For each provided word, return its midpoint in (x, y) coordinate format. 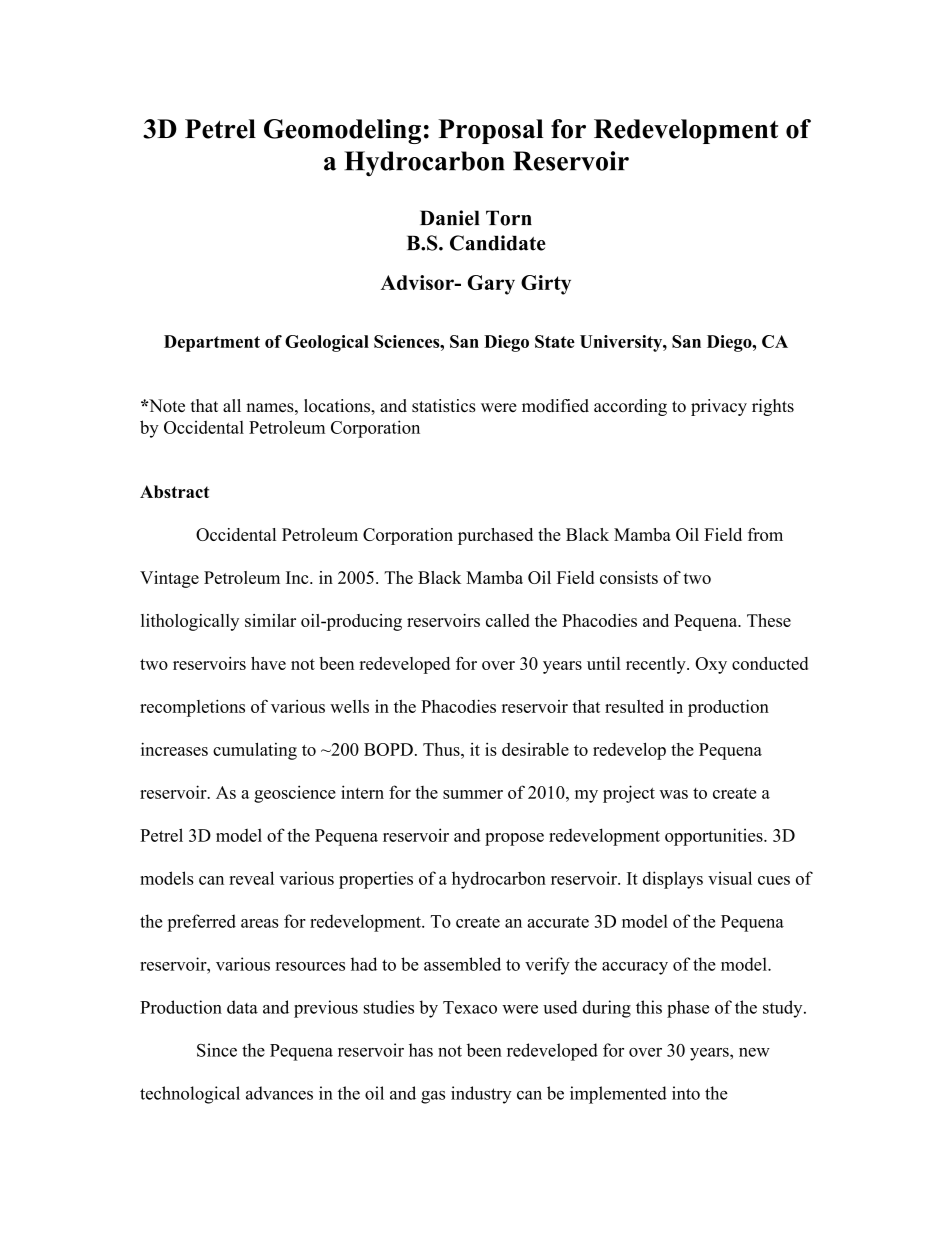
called (507, 620)
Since (217, 1050)
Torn (509, 218)
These (769, 620)
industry (481, 1095)
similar (270, 620)
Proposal (490, 131)
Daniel (450, 218)
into (686, 1093)
